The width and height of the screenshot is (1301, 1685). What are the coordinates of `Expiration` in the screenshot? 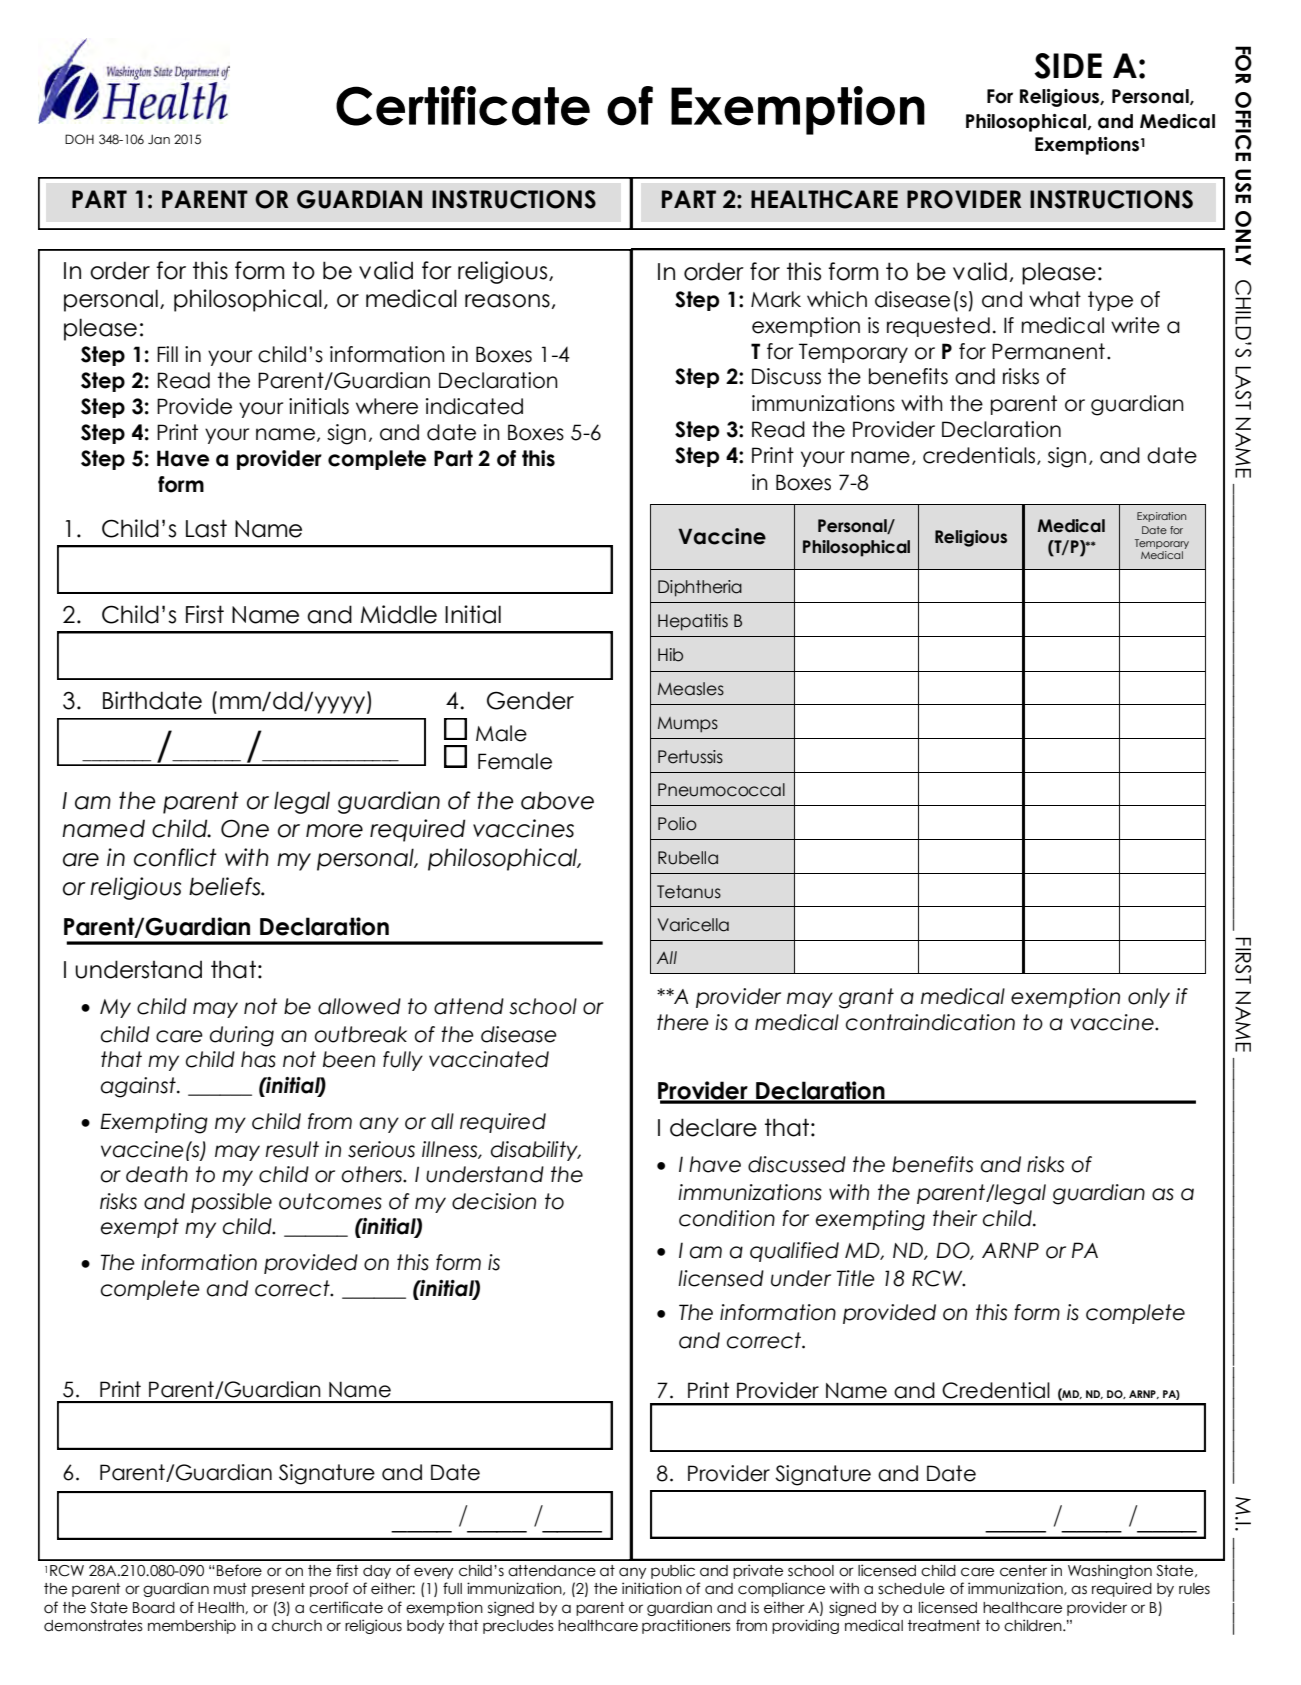 It's located at (1161, 517).
